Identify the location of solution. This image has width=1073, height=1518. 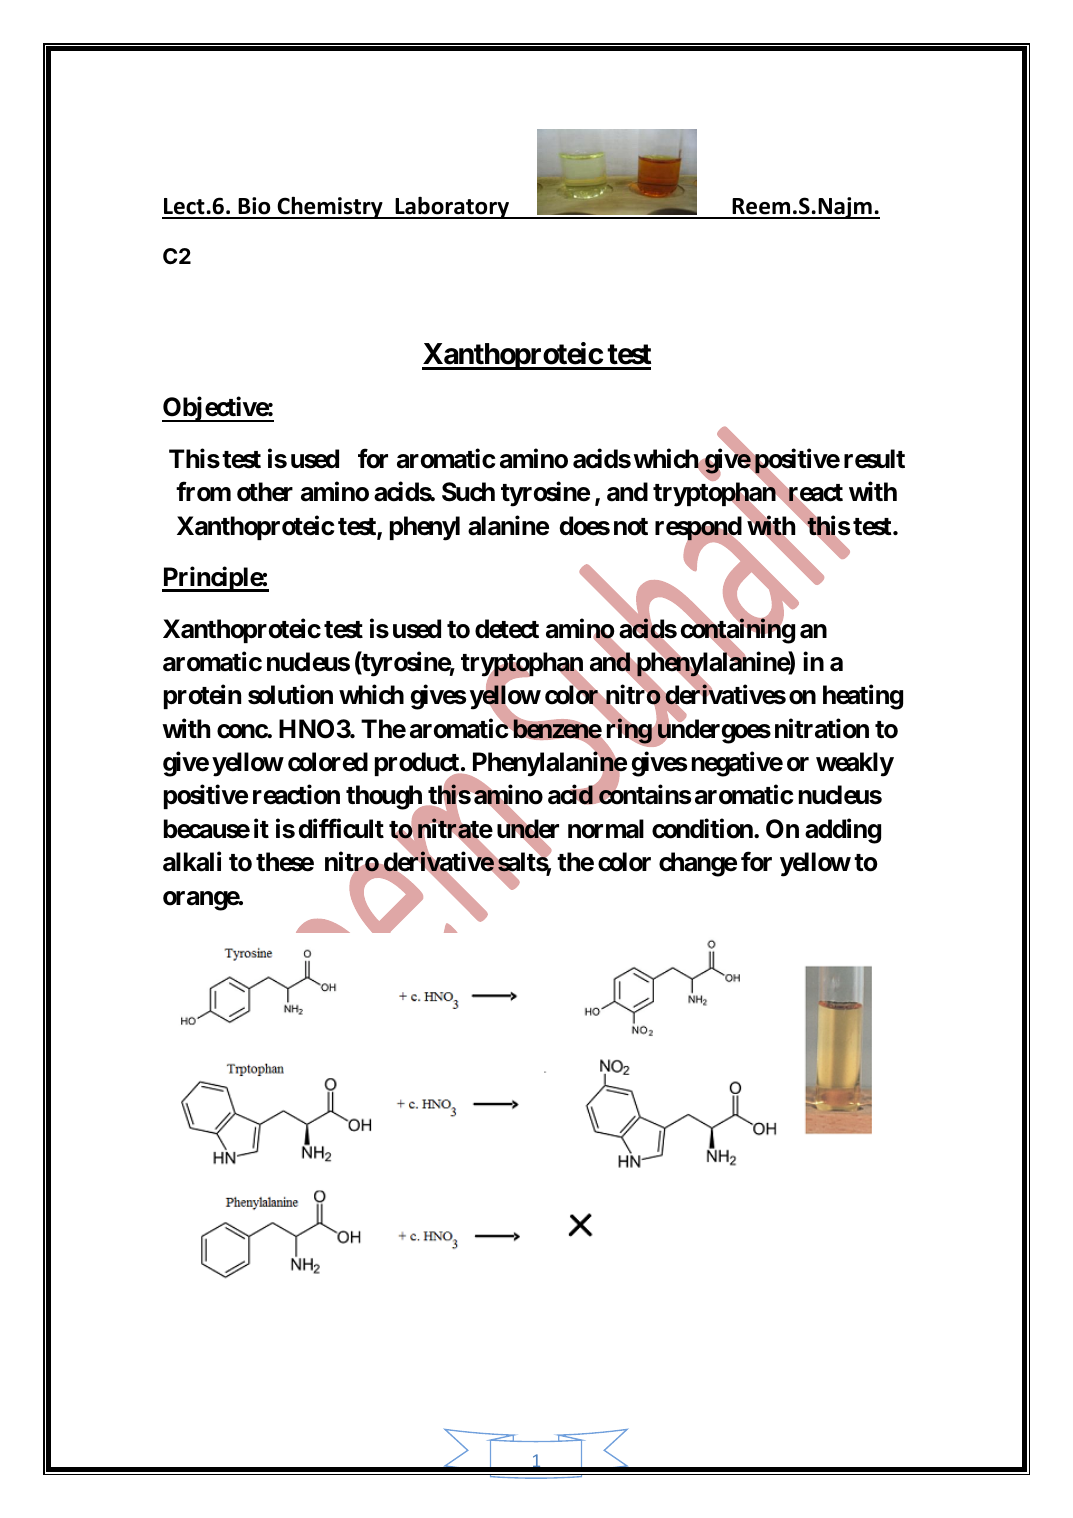
(290, 695).
